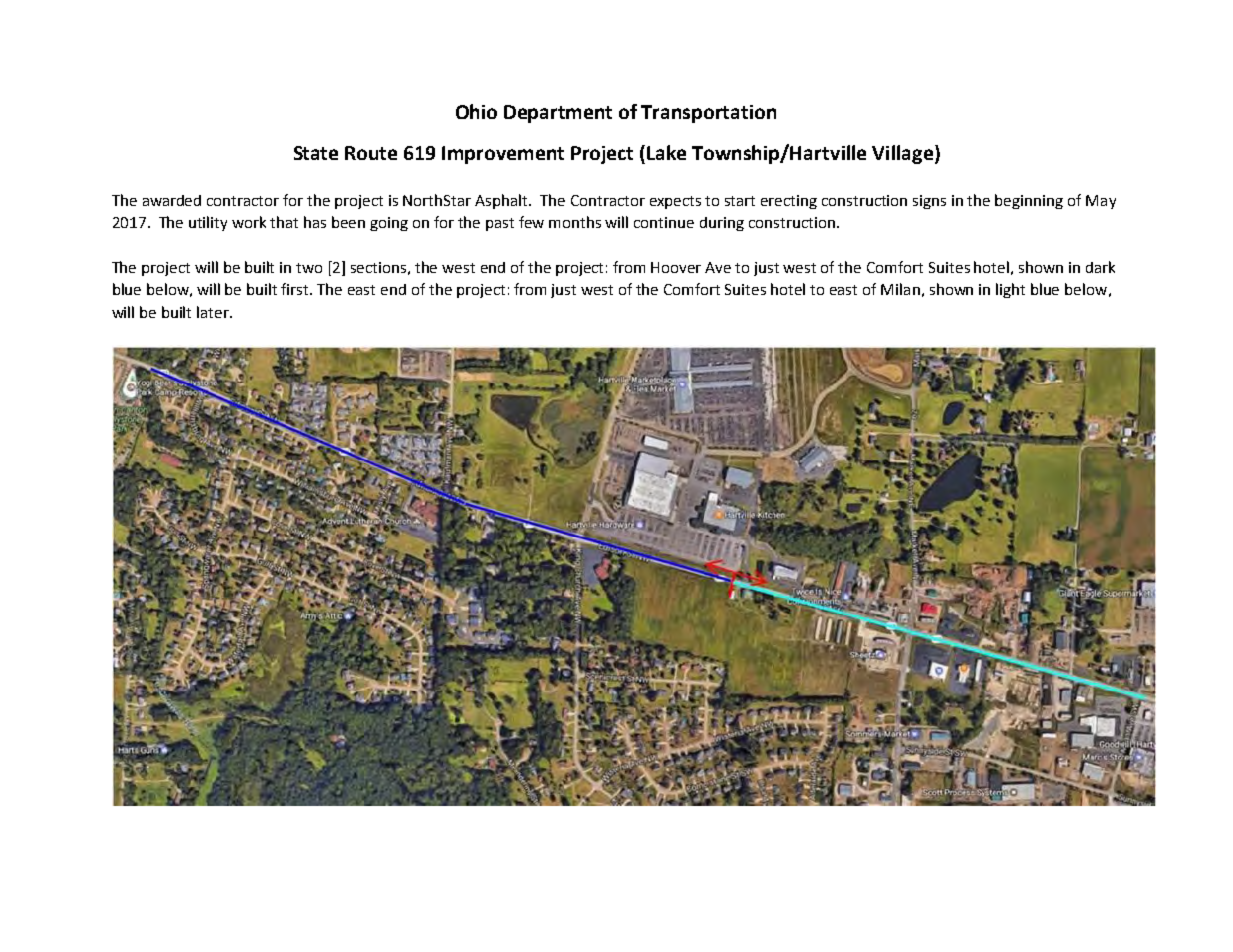  I want to click on that, so click(284, 222).
